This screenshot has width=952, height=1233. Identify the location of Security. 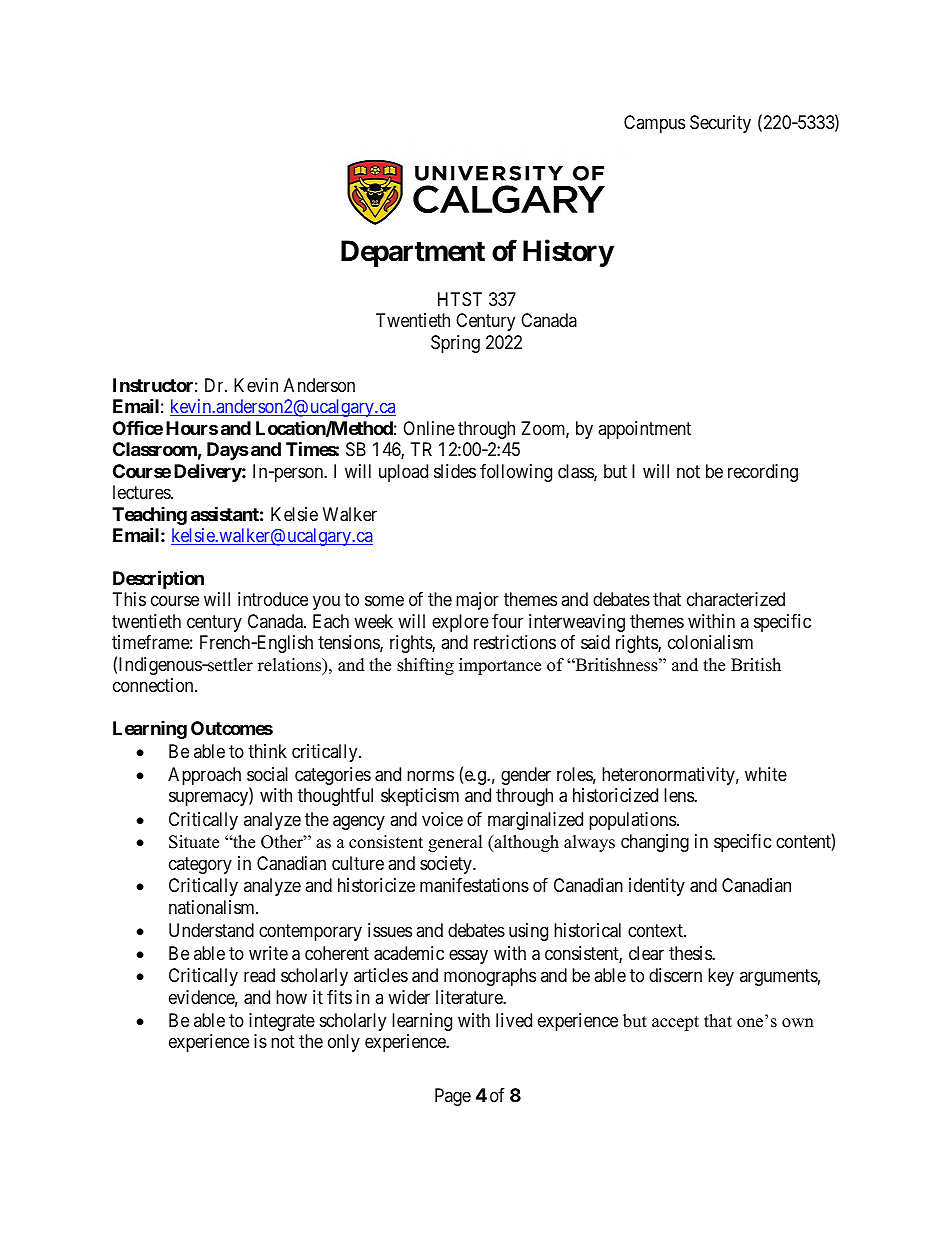
(720, 124).
